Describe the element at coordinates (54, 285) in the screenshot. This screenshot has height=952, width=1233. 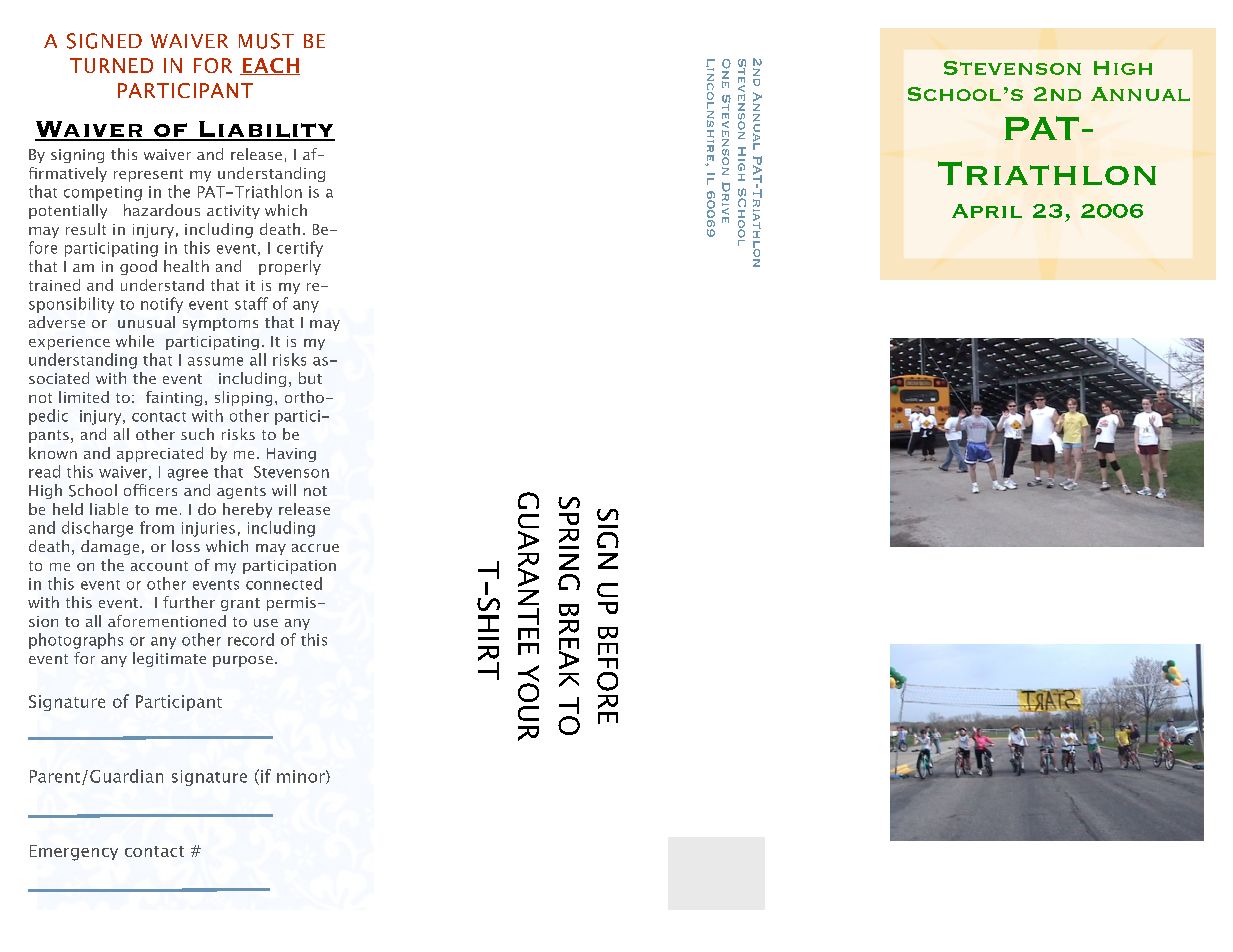
I see `trained` at that location.
